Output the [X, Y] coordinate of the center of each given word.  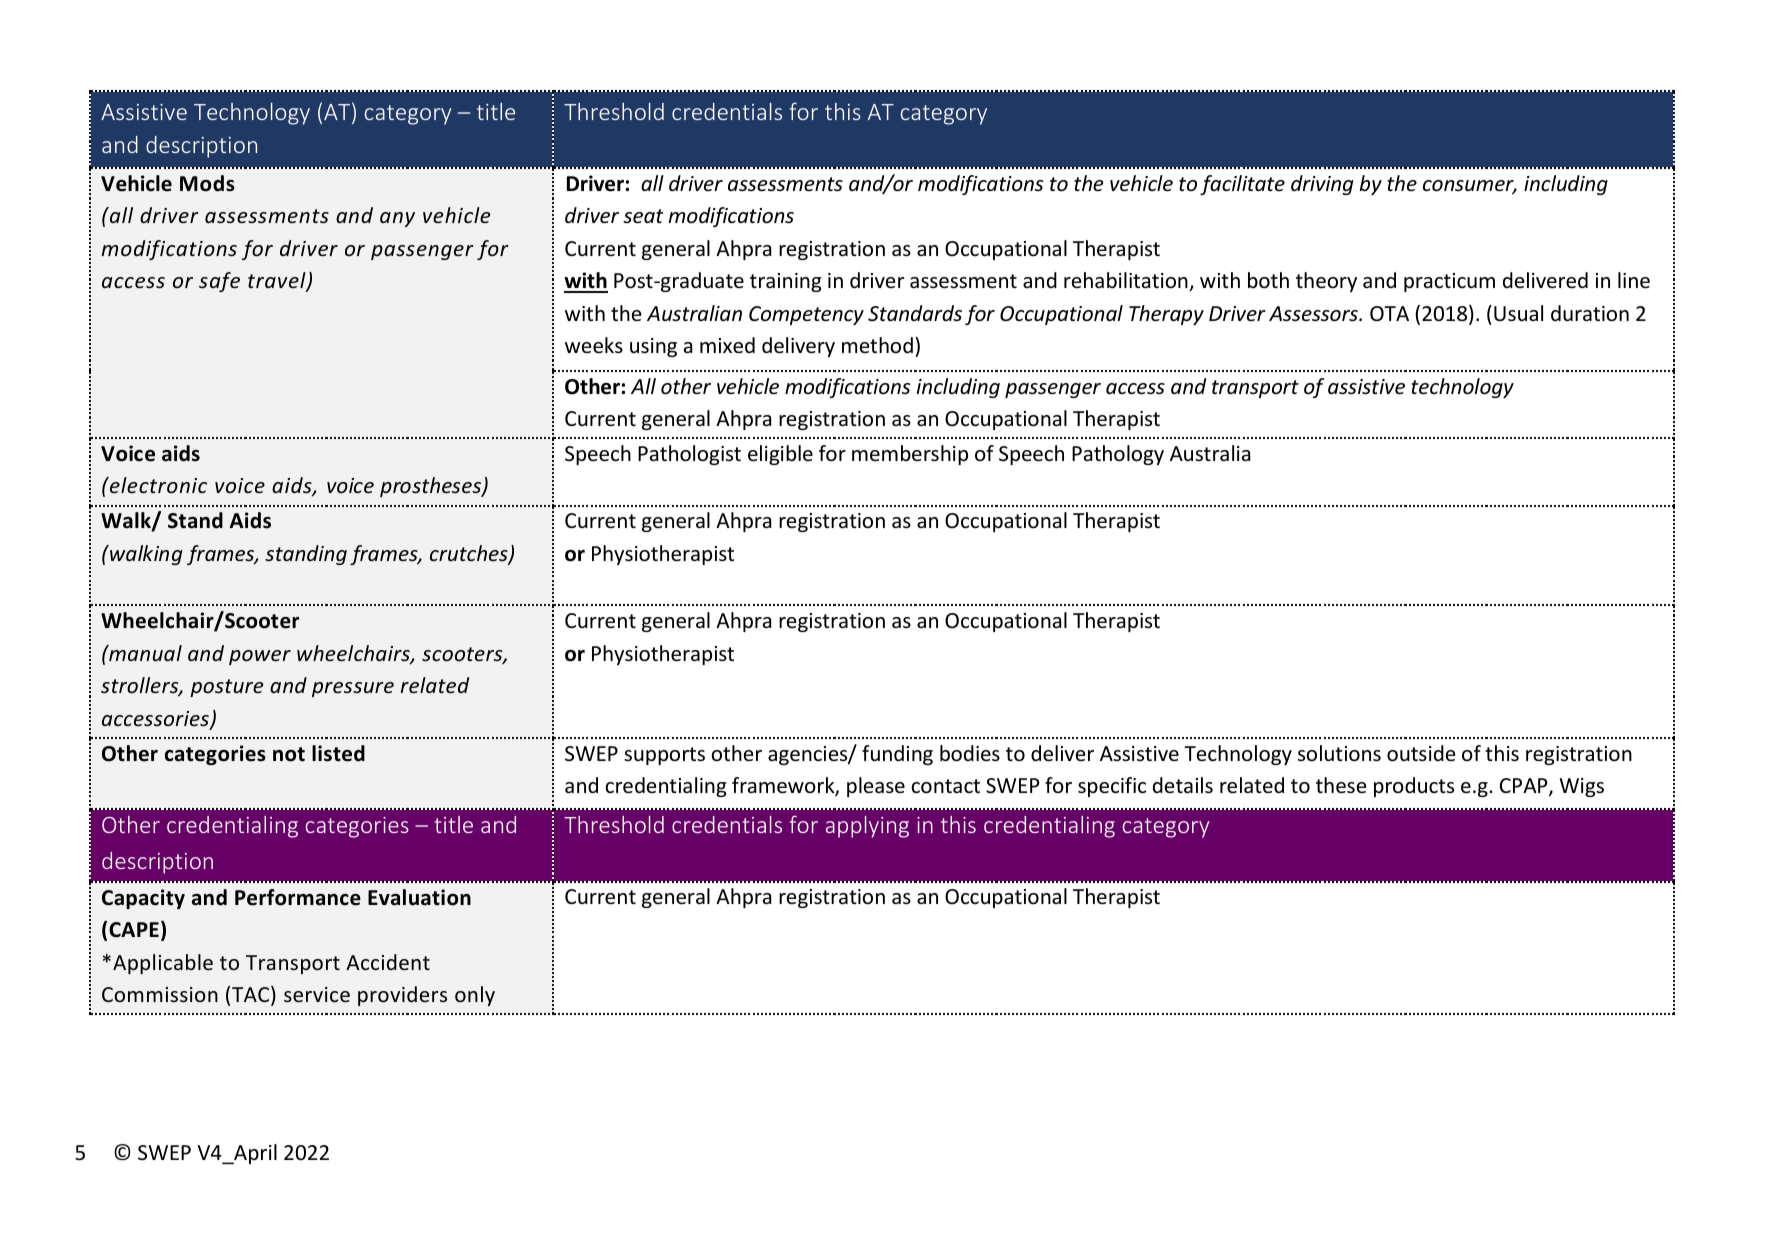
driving [1322, 185]
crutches [470, 554]
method [877, 345]
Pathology [1118, 455]
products [1414, 787]
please [876, 787]
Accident [388, 962]
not [289, 754]
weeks [594, 345]
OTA [1389, 314]
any [397, 219]
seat [643, 216]
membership [910, 455]
